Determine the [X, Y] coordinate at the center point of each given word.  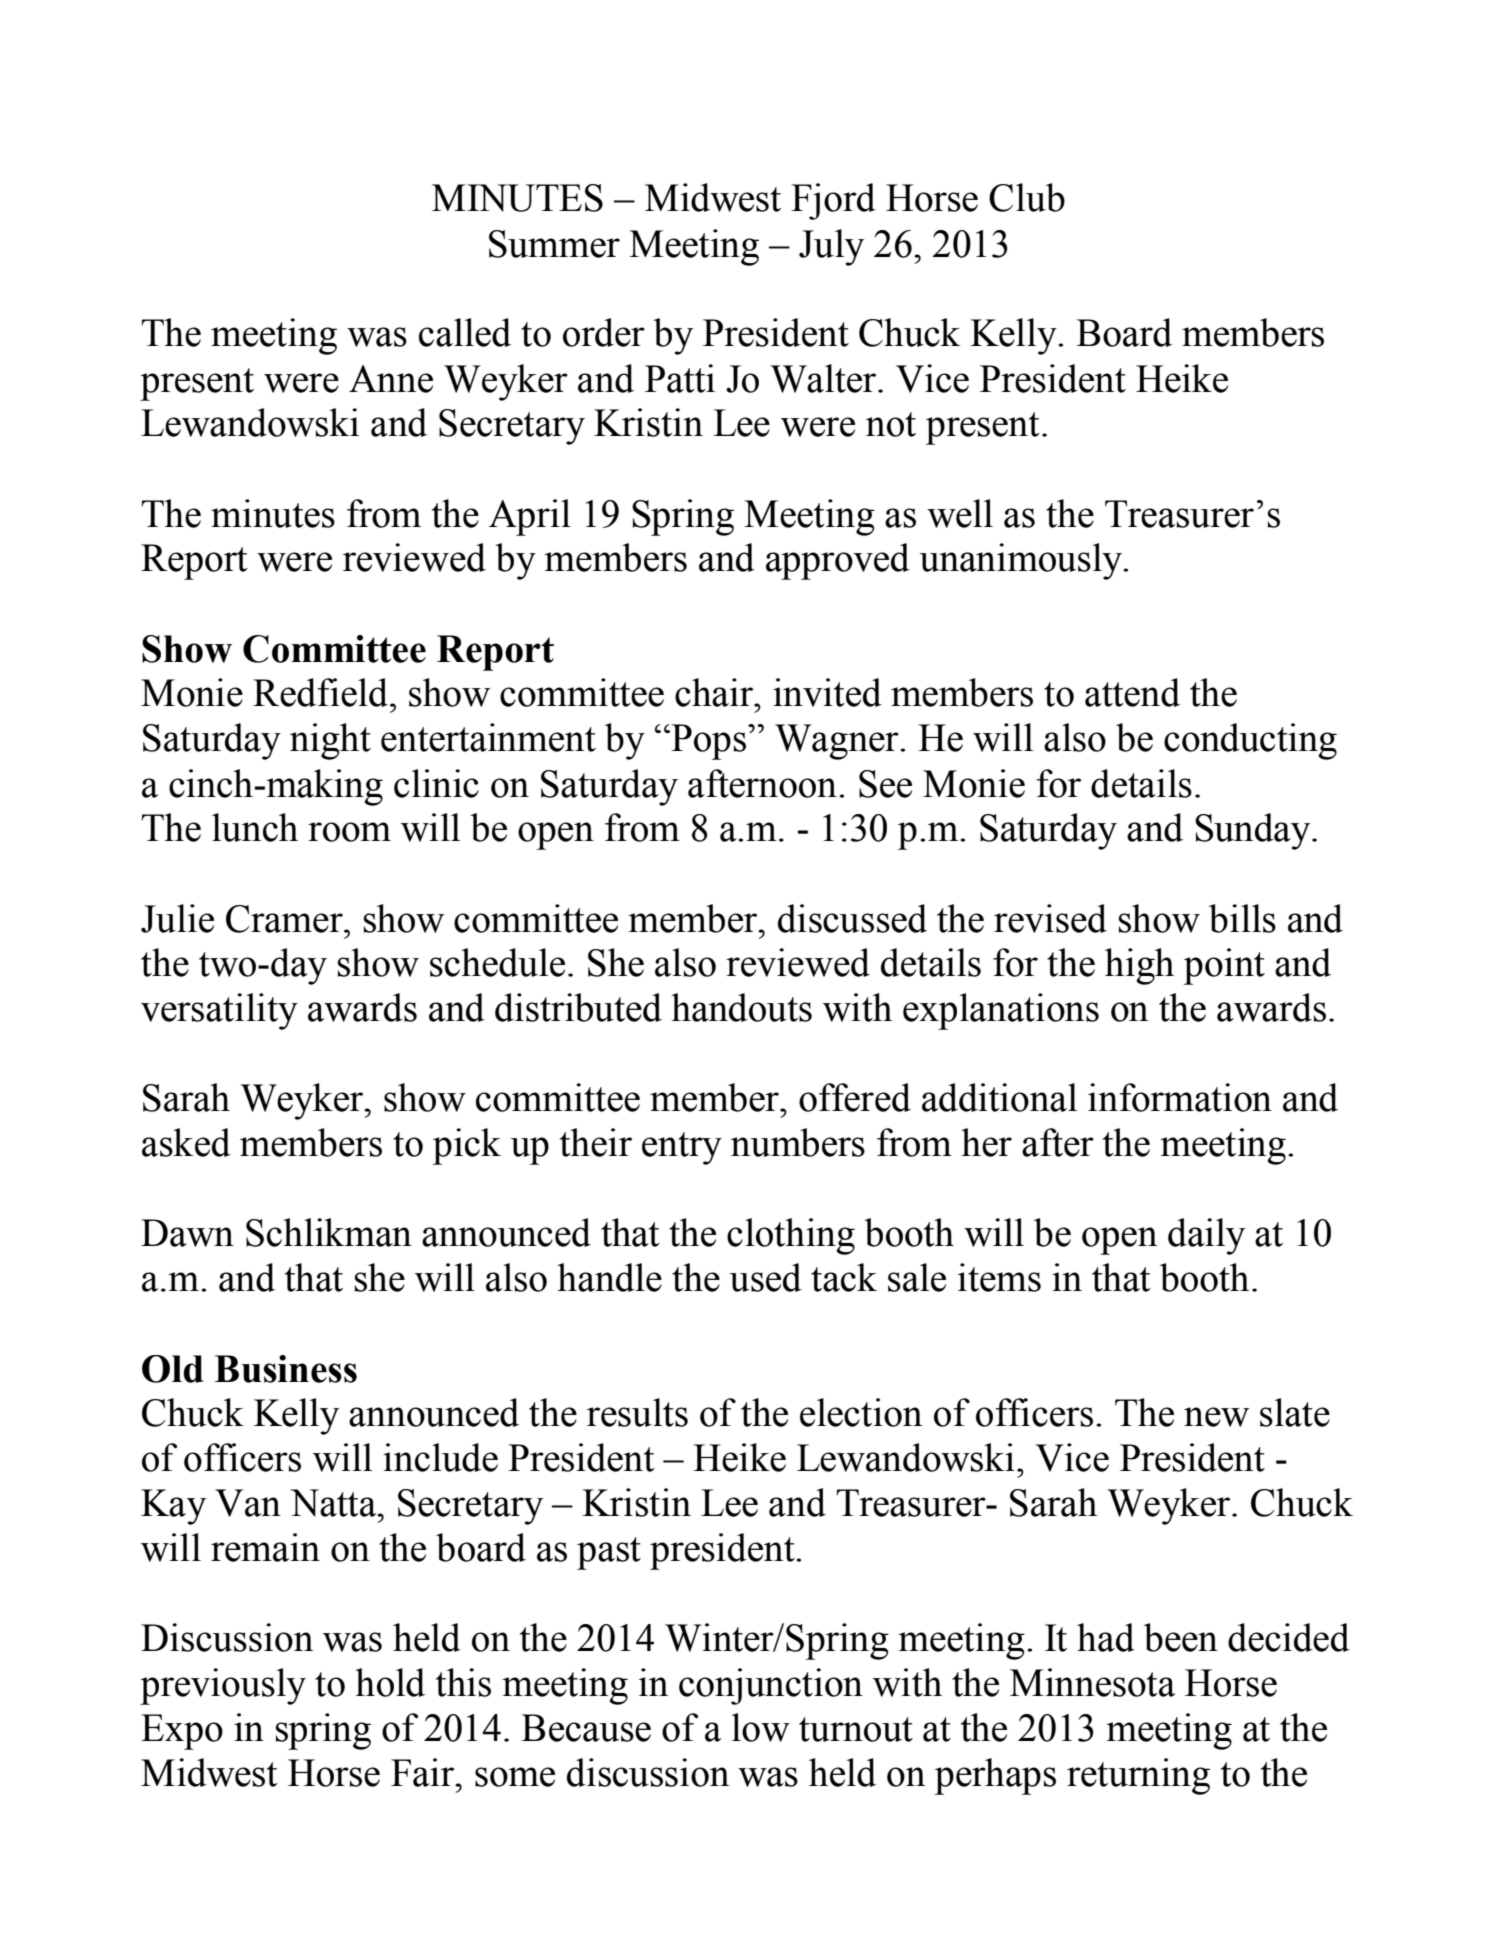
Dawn [187, 1233]
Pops [707, 742]
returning [1138, 1776]
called [465, 332]
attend [1132, 692]
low [761, 1727]
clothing [791, 1236]
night [330, 741]
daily [1206, 1236]
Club [1027, 197]
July [831, 247]
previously [223, 1686]
